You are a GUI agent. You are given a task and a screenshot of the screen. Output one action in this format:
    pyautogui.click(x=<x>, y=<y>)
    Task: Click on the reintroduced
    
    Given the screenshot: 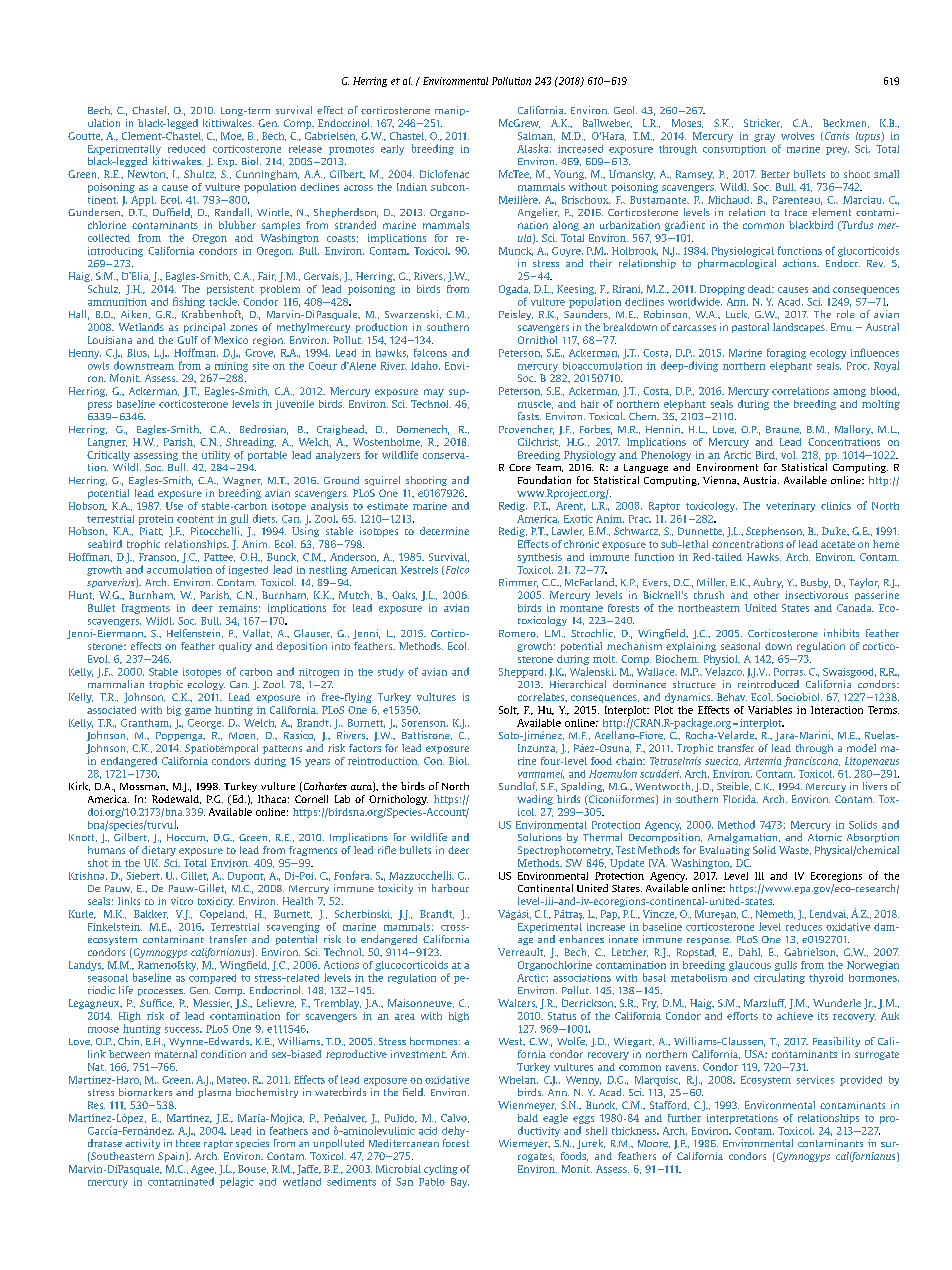 What is the action you would take?
    pyautogui.click(x=768, y=684)
